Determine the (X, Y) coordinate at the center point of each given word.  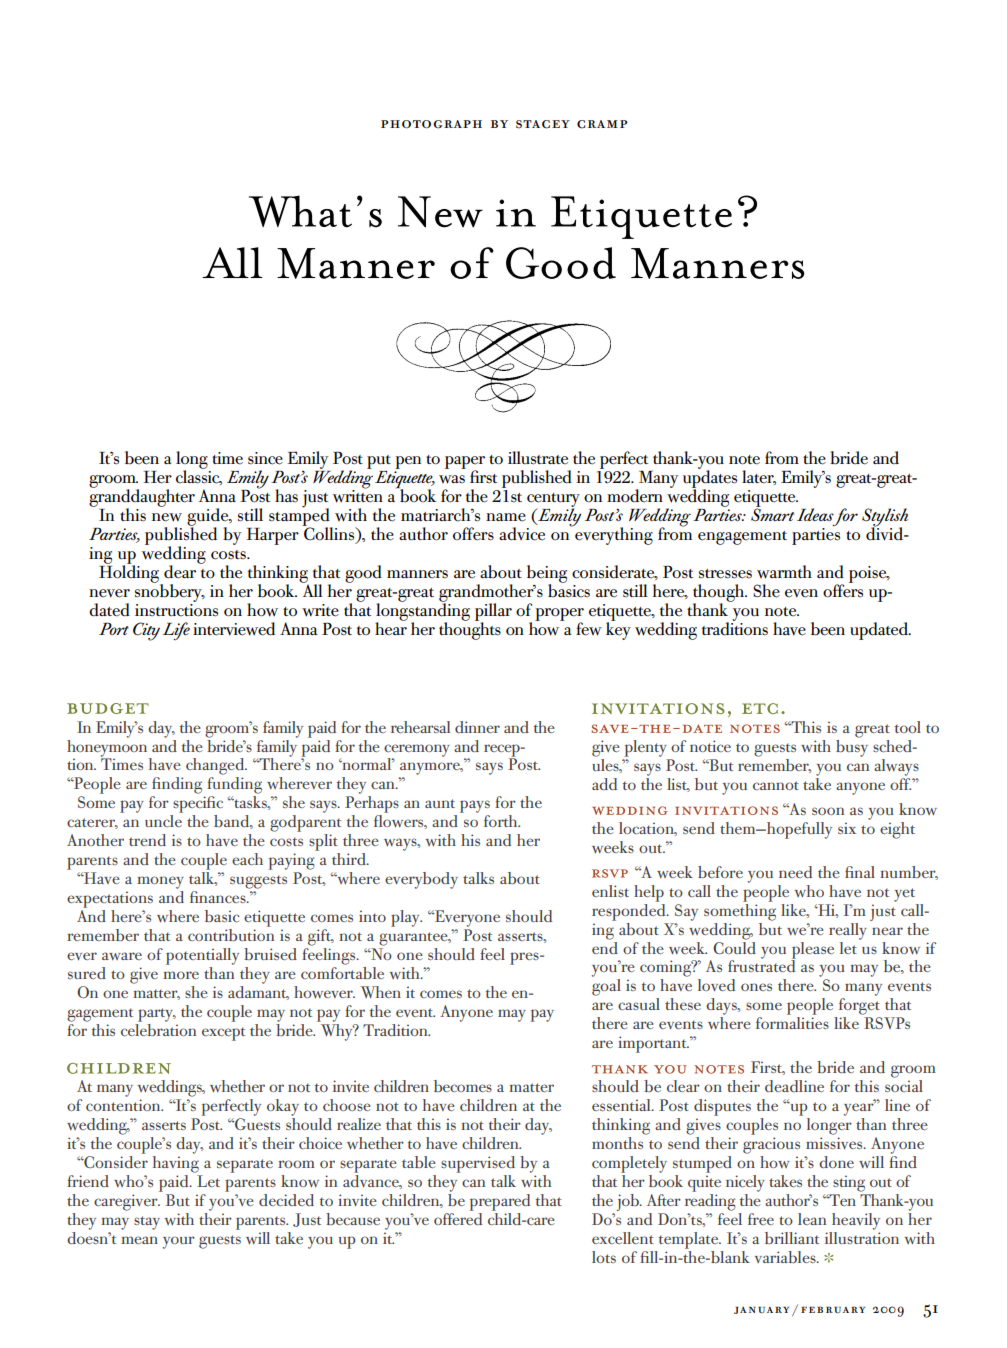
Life (176, 631)
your (179, 1242)
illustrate (538, 458)
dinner (477, 727)
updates (710, 479)
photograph (431, 124)
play (406, 918)
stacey (543, 124)
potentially (202, 956)
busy (852, 747)
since (265, 458)
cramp (602, 124)
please (812, 951)
